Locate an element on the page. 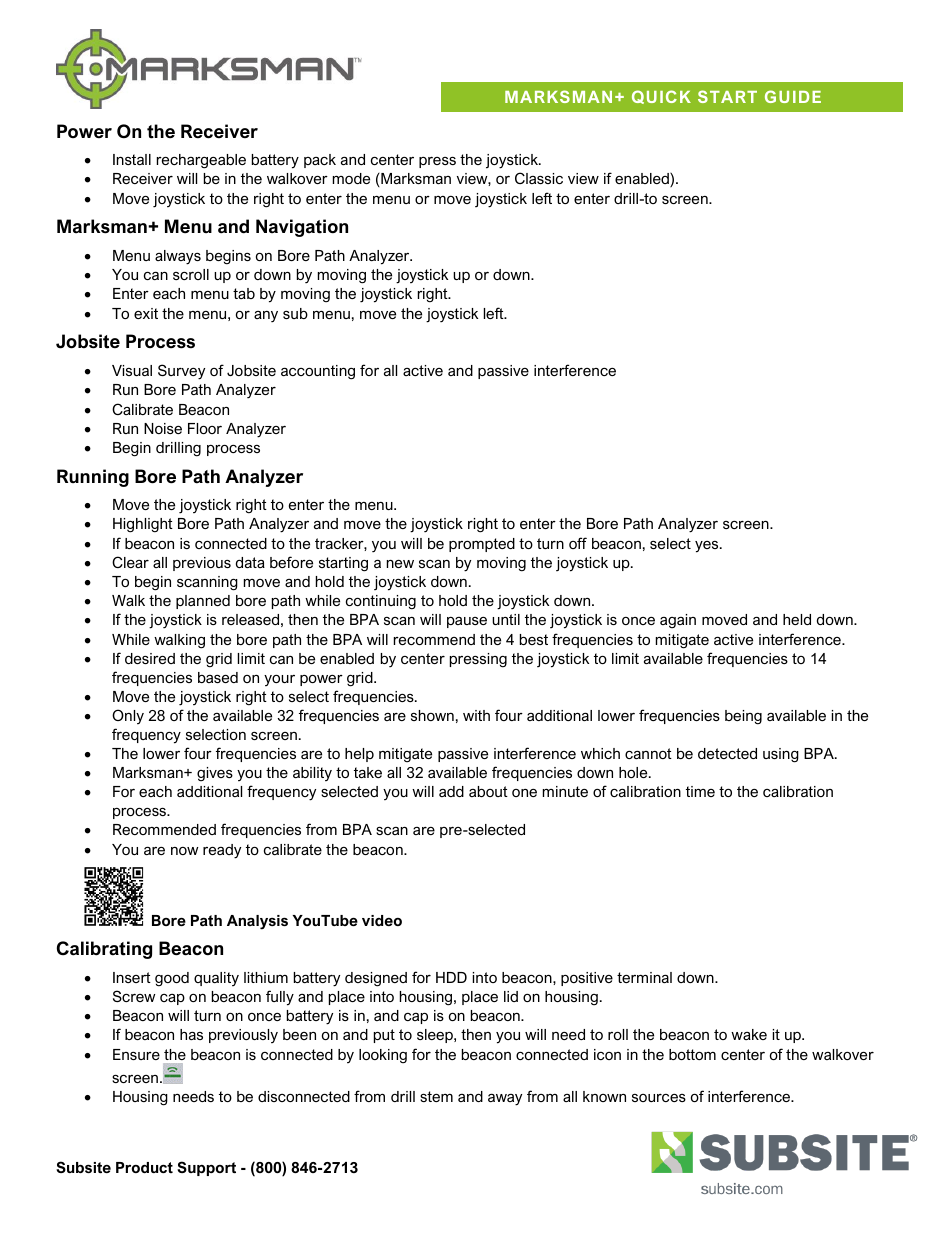  mode is located at coordinates (351, 178).
